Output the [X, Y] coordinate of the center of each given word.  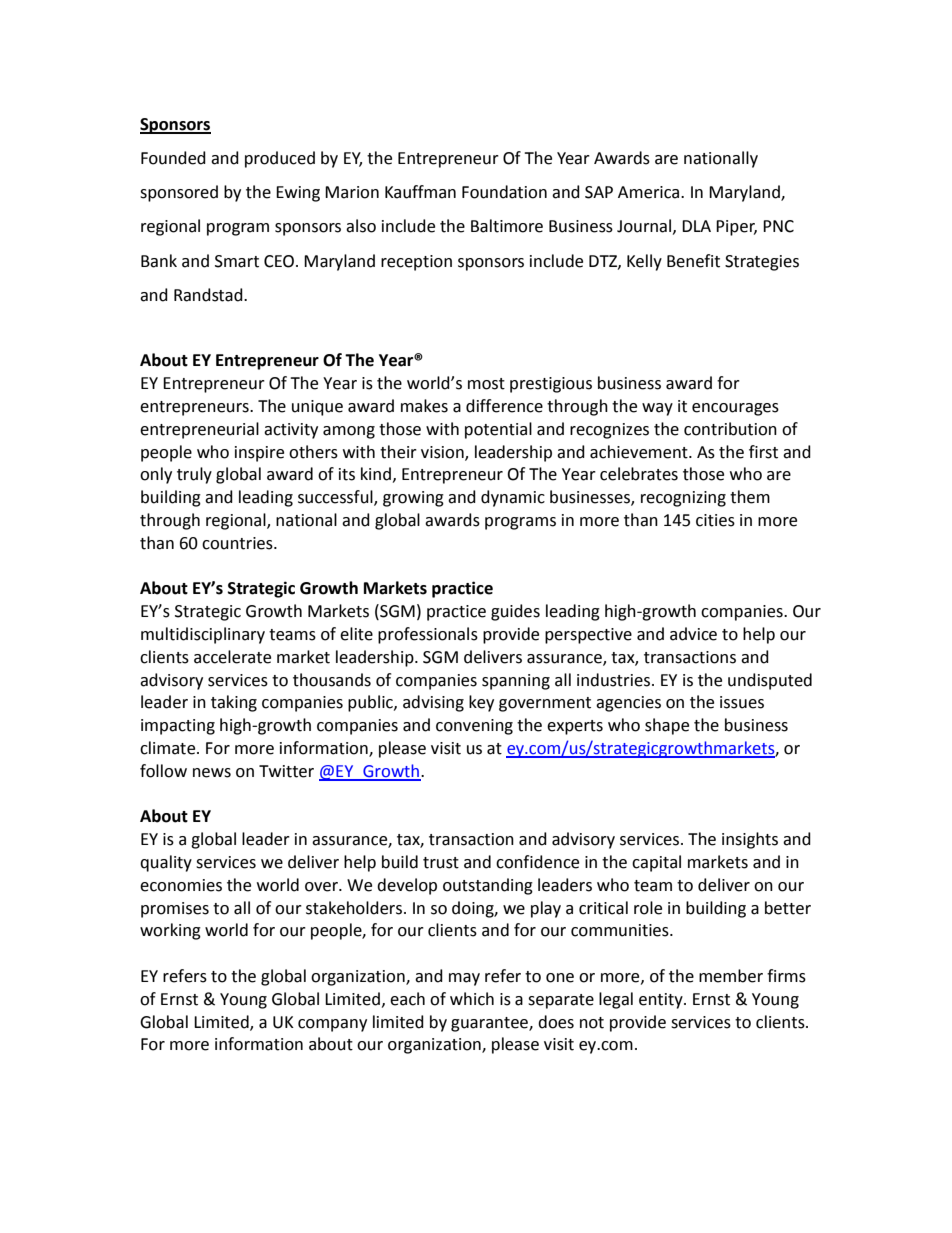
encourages [735, 409]
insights [750, 840]
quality [166, 863]
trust [441, 863]
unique [317, 408]
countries [238, 543]
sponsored [179, 193]
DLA [696, 226]
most [486, 384]
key [481, 703]
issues [742, 702]
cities [715, 520]
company [332, 1025]
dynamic [513, 498]
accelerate [232, 657]
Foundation [504, 192]
